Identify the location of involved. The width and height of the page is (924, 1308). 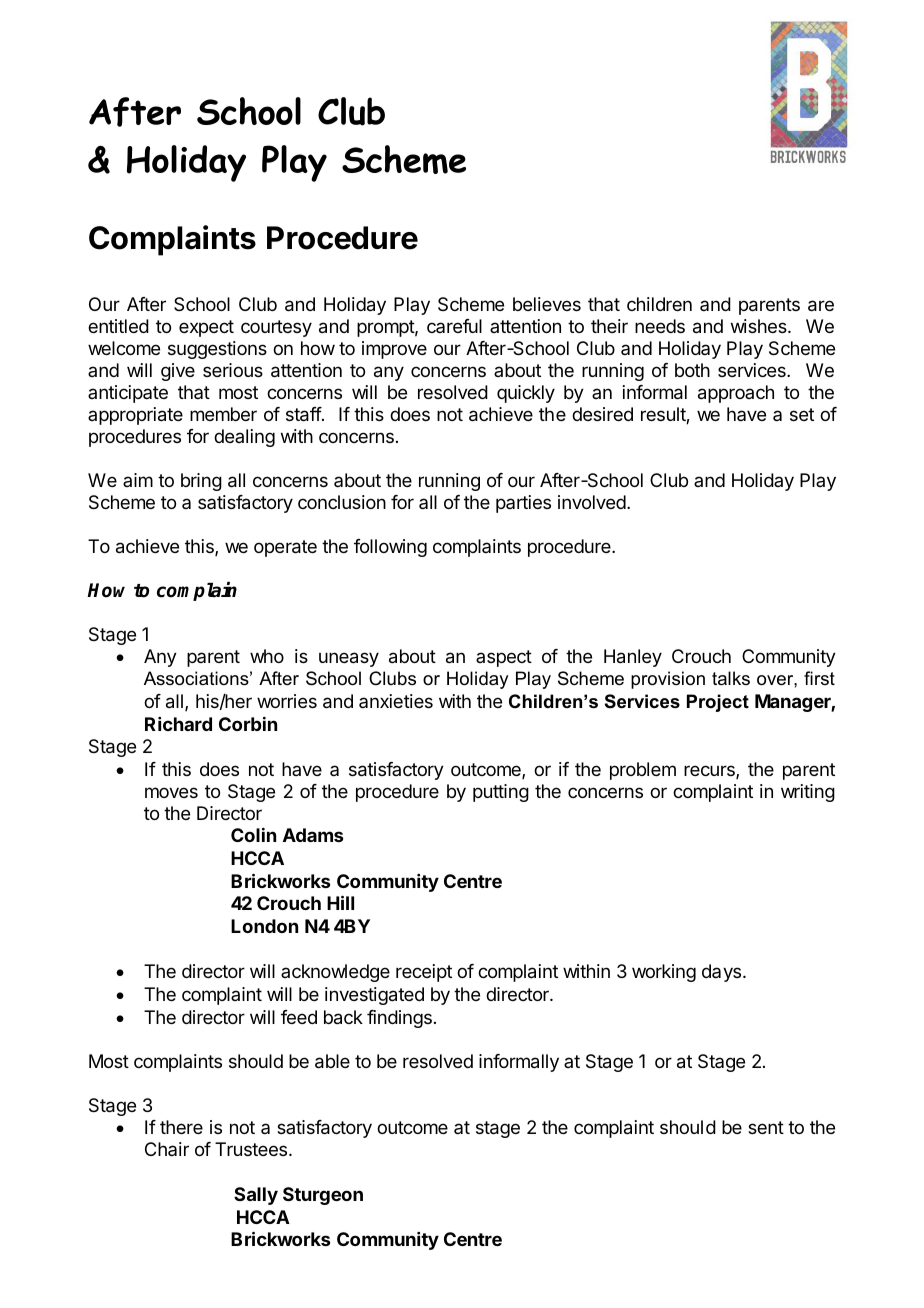
(592, 502).
